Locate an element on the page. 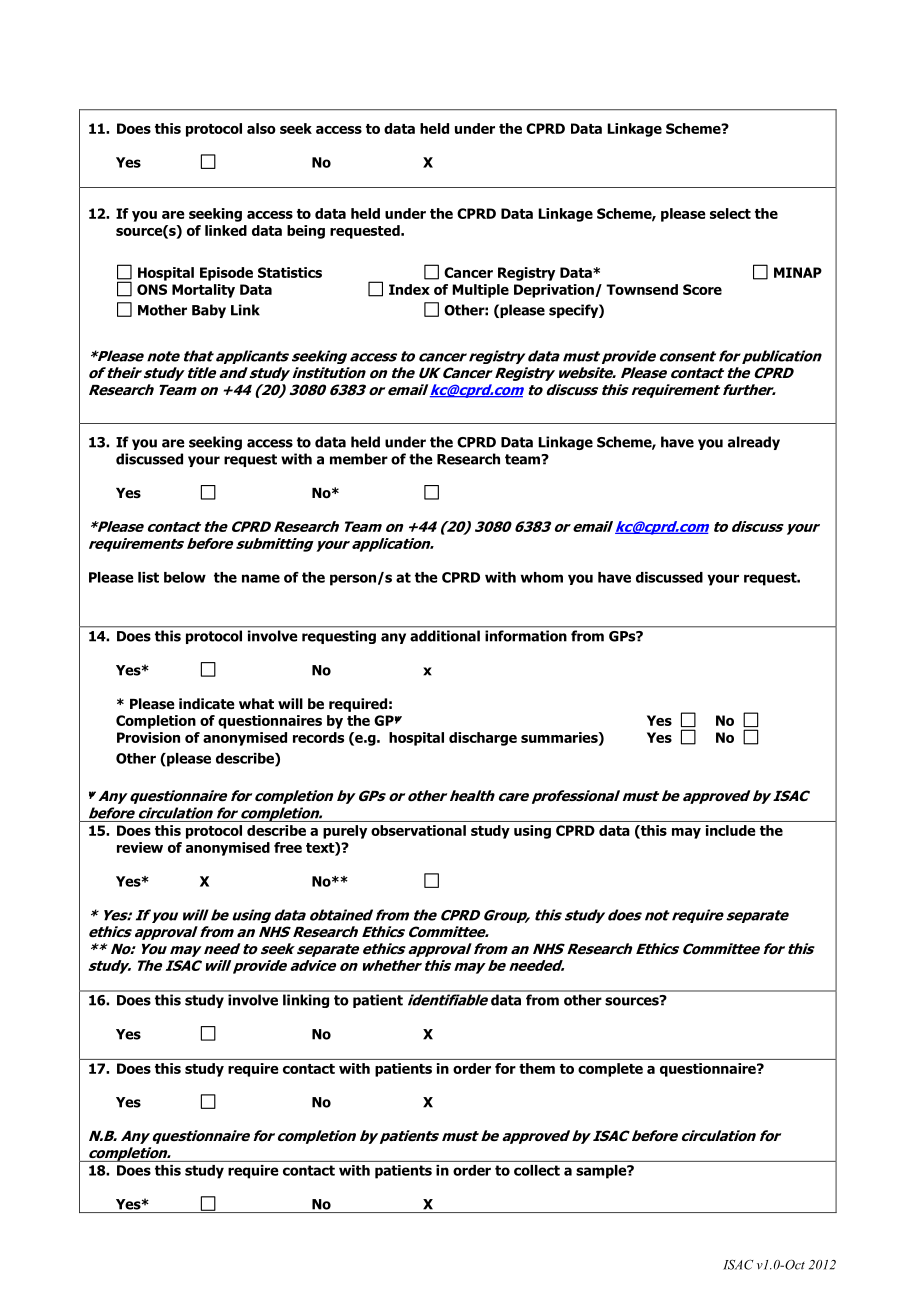  member is located at coordinates (359, 459).
